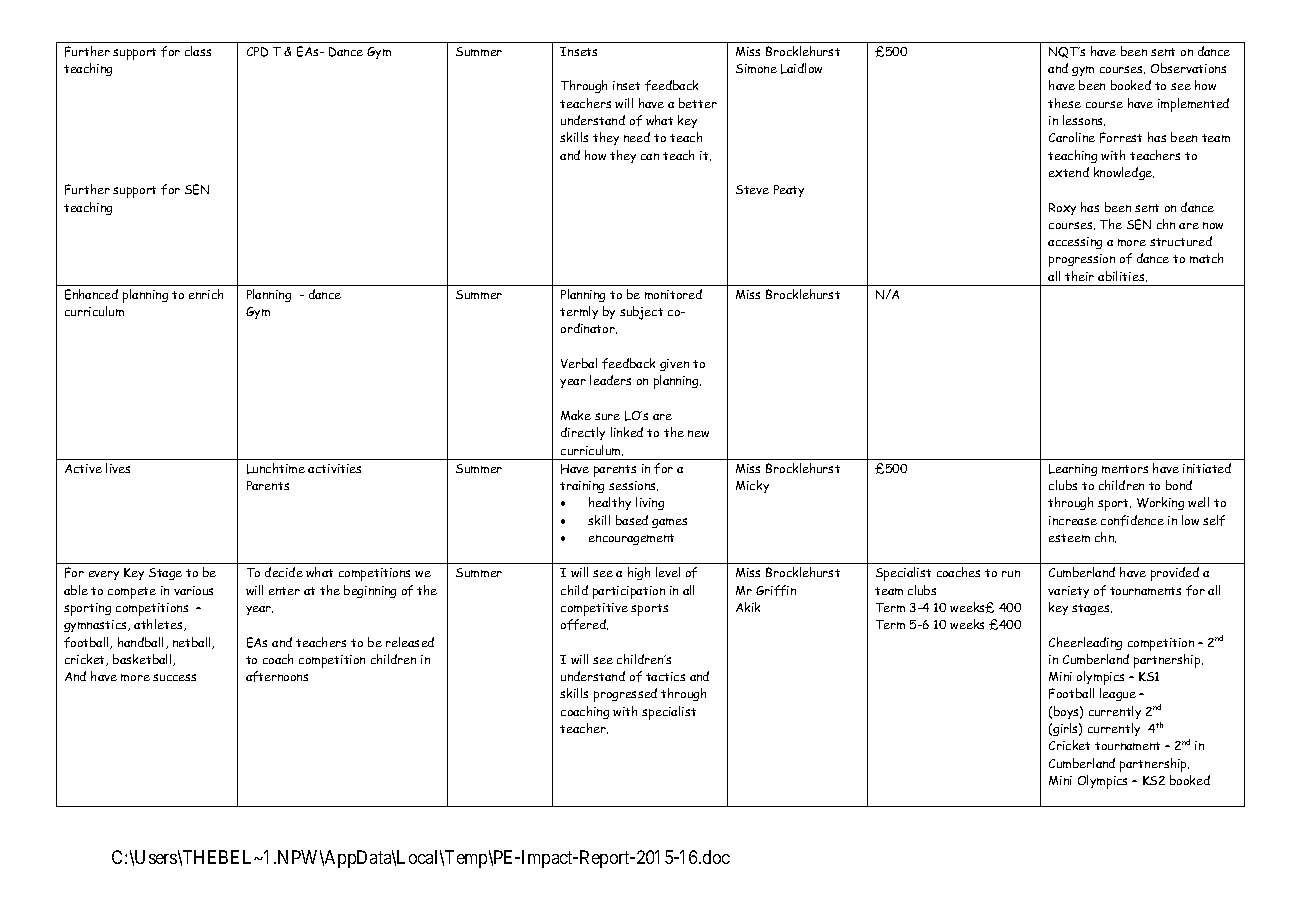 Image resolution: width=1308 pixels, height=924 pixels. Describe the element at coordinates (756, 68) in the document. I see `Simone` at that location.
